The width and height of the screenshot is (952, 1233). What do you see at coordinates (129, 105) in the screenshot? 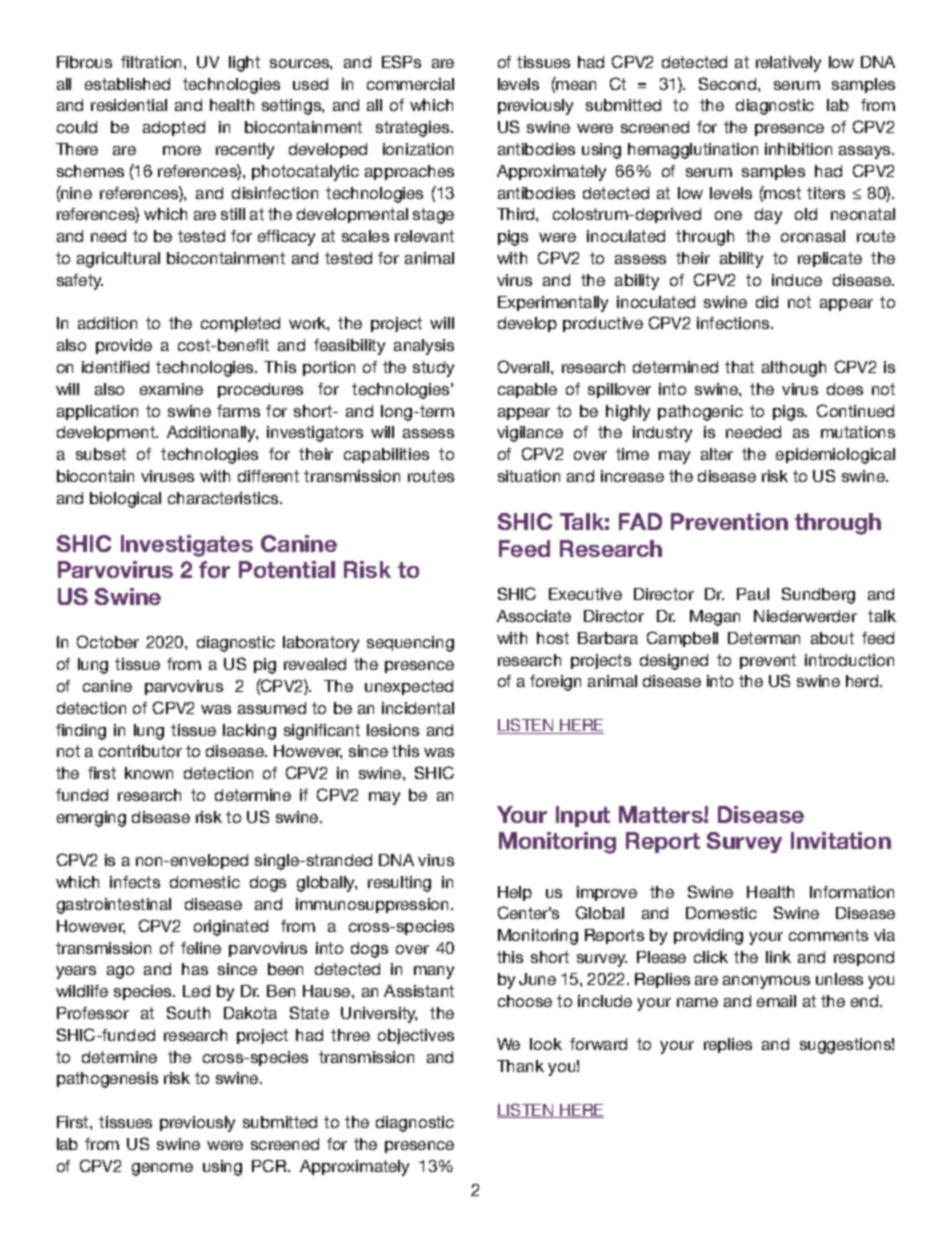
I see `residential` at bounding box center [129, 105].
